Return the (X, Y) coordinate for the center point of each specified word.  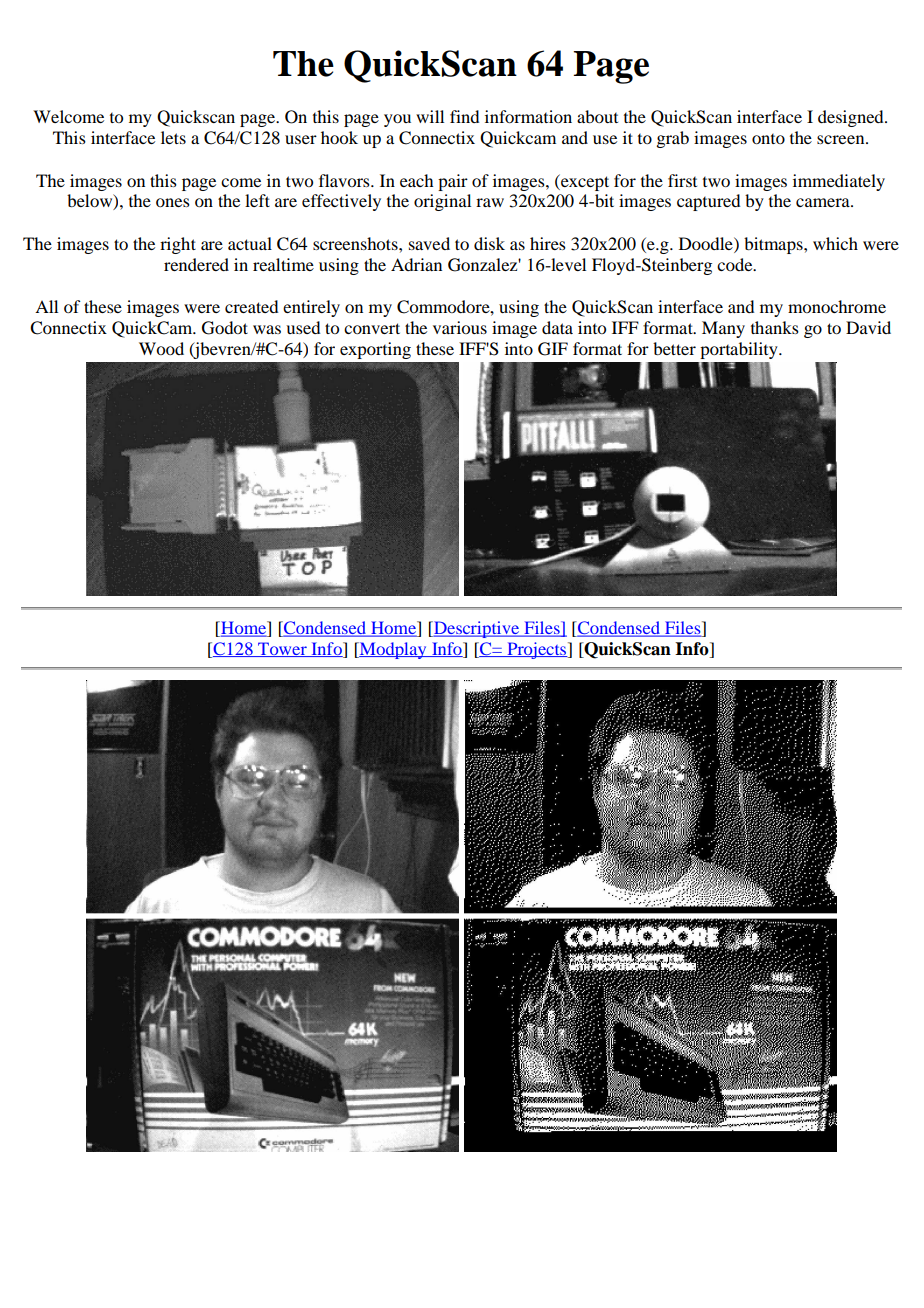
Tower (282, 649)
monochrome (837, 306)
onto (768, 139)
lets (173, 137)
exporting (375, 350)
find (464, 116)
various (460, 327)
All (46, 306)
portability (740, 350)
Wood (161, 348)
